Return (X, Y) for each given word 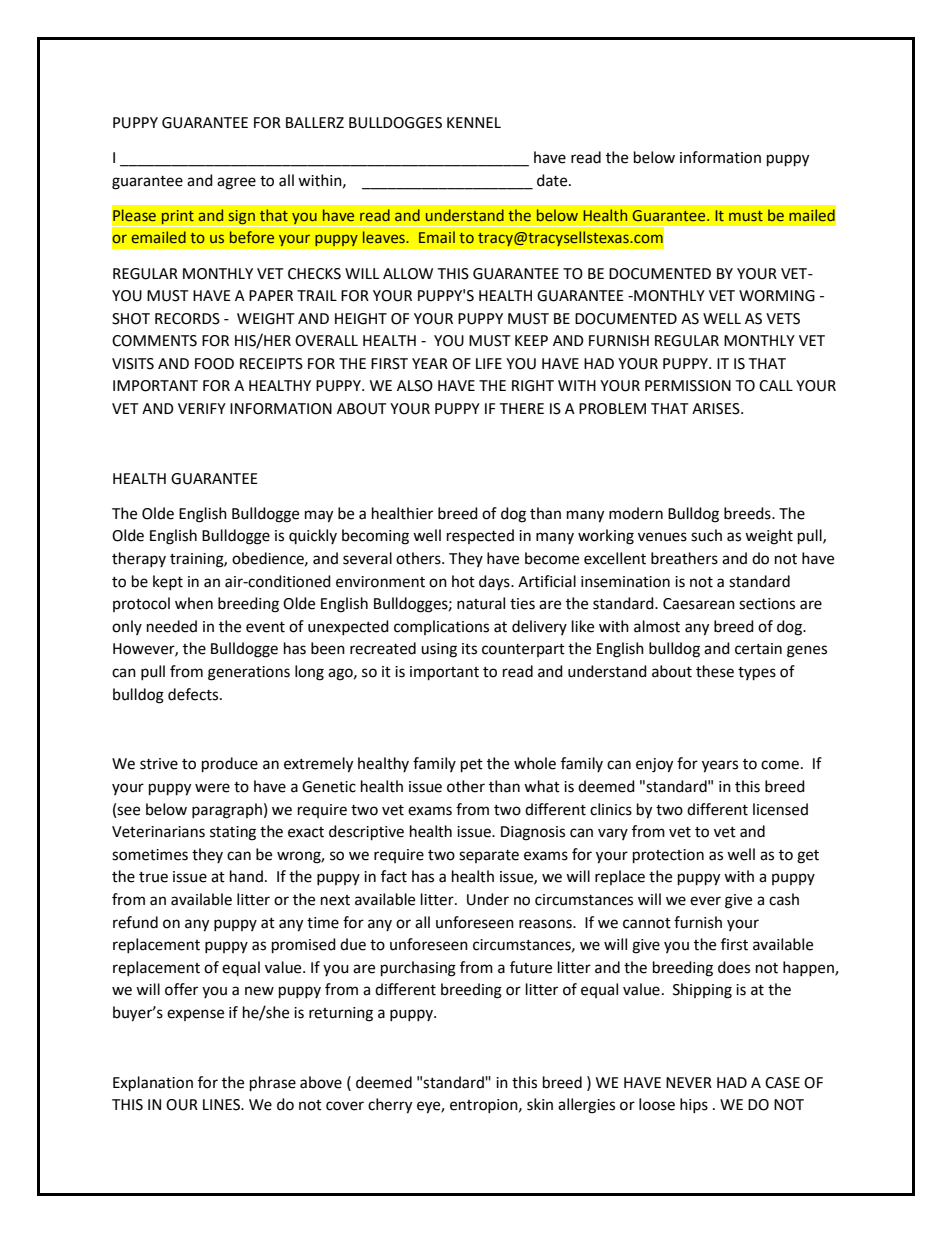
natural (481, 603)
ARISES (717, 409)
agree (236, 183)
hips (694, 1105)
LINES (222, 1105)
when (194, 603)
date (553, 180)
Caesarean (699, 604)
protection (668, 856)
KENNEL (474, 122)
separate (489, 856)
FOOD (214, 364)
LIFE (489, 363)
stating (233, 833)
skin (540, 1104)
